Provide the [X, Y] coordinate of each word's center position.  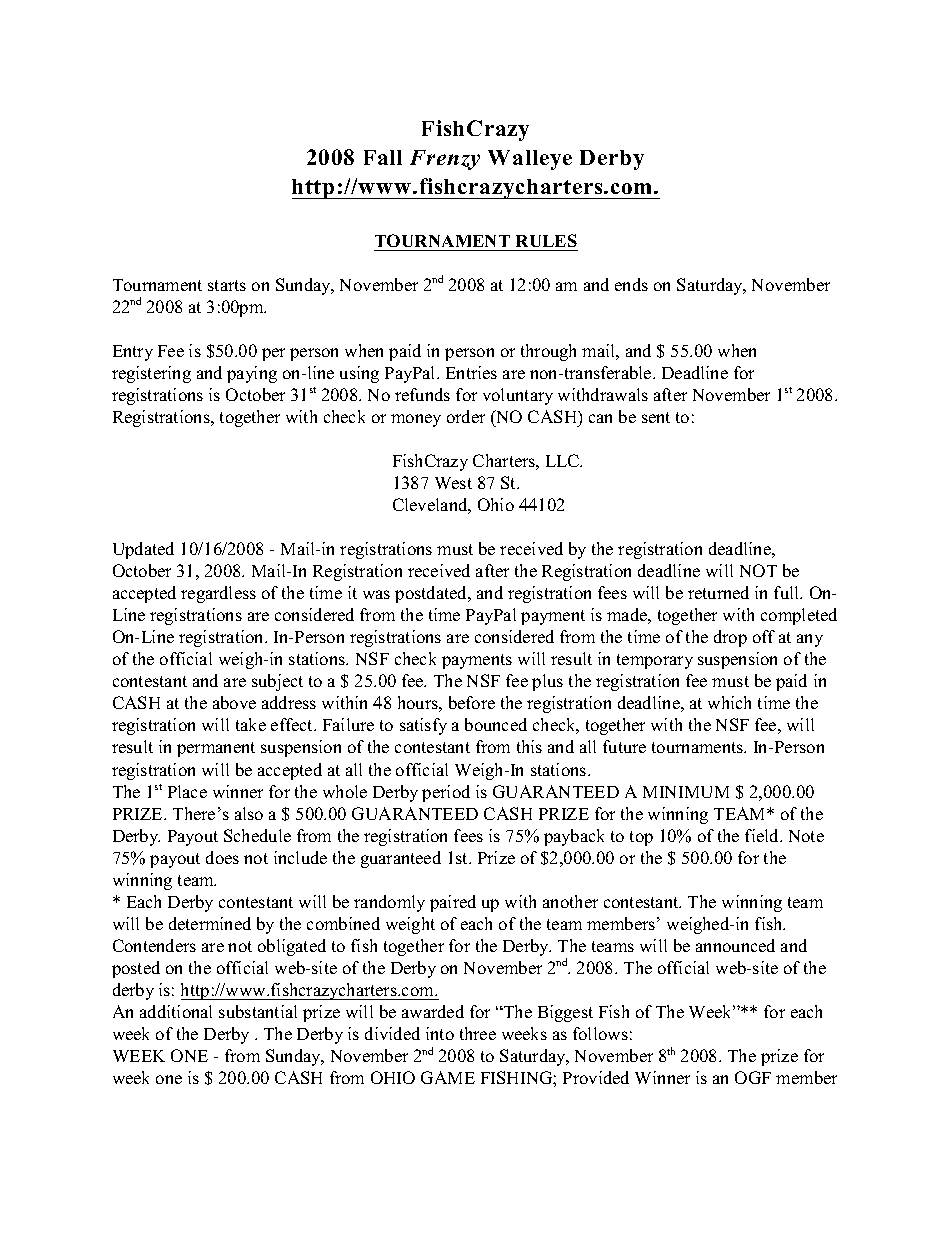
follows [600, 1033]
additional [176, 1011]
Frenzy [445, 160]
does [222, 857]
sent [656, 417]
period [446, 793]
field [763, 835]
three [478, 1033]
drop [730, 638]
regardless [218, 594]
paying [252, 374]
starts [227, 285]
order [466, 416]
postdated [432, 594]
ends [631, 284]
